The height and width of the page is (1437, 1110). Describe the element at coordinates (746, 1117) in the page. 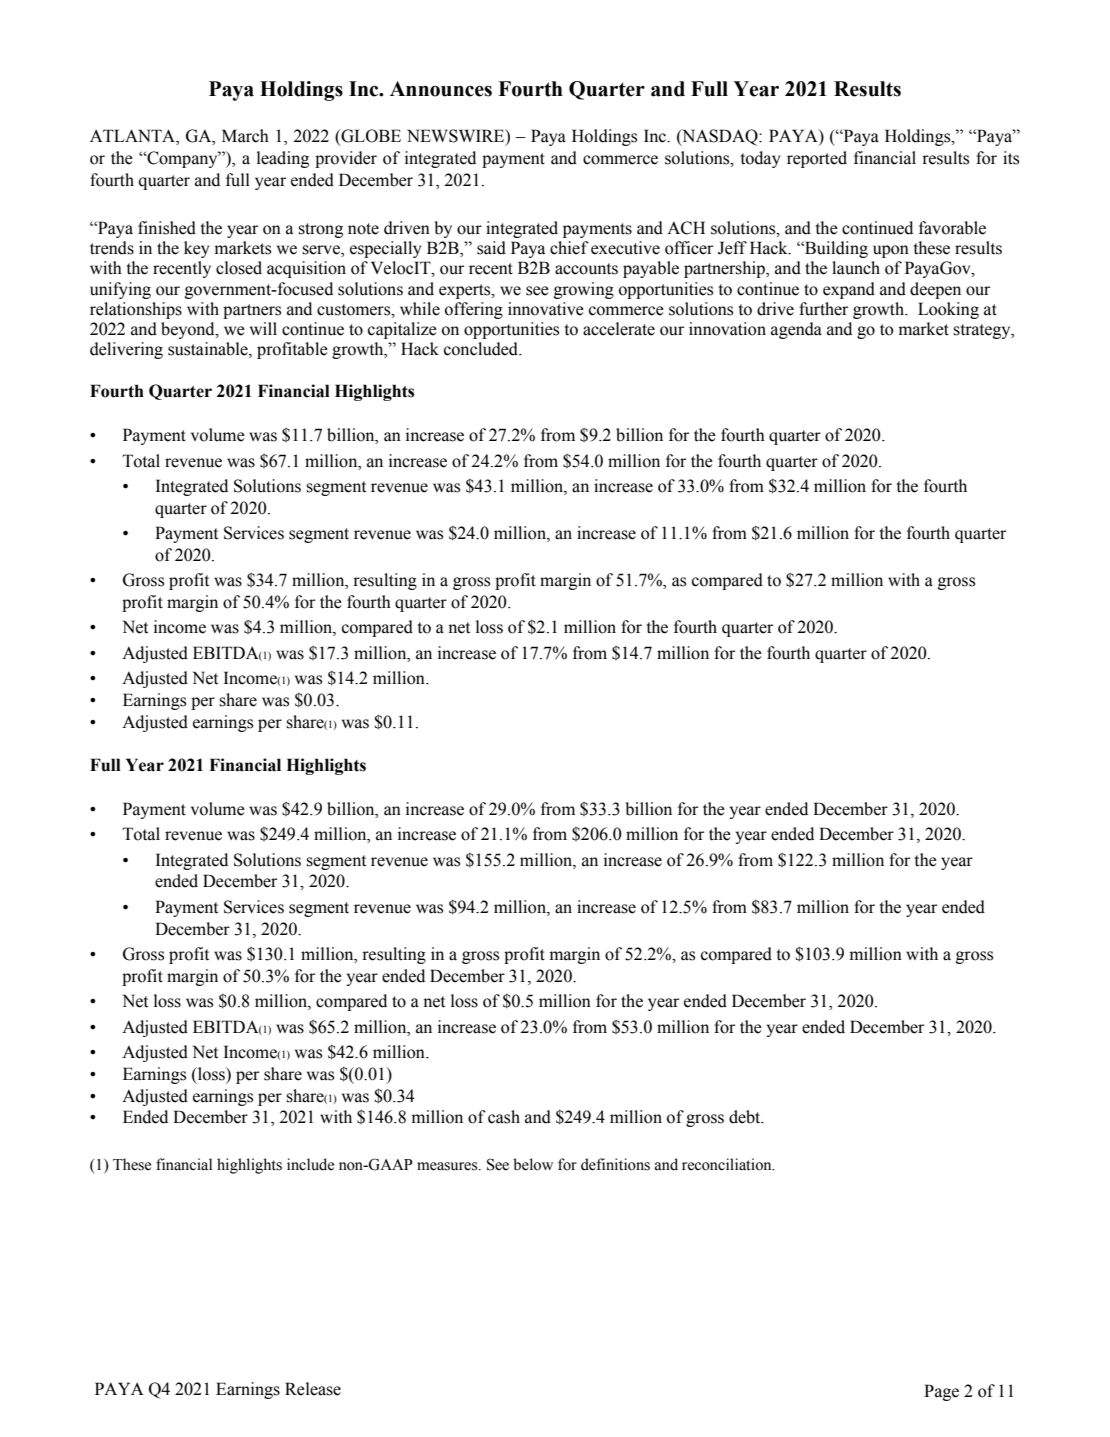

I see `debt` at that location.
